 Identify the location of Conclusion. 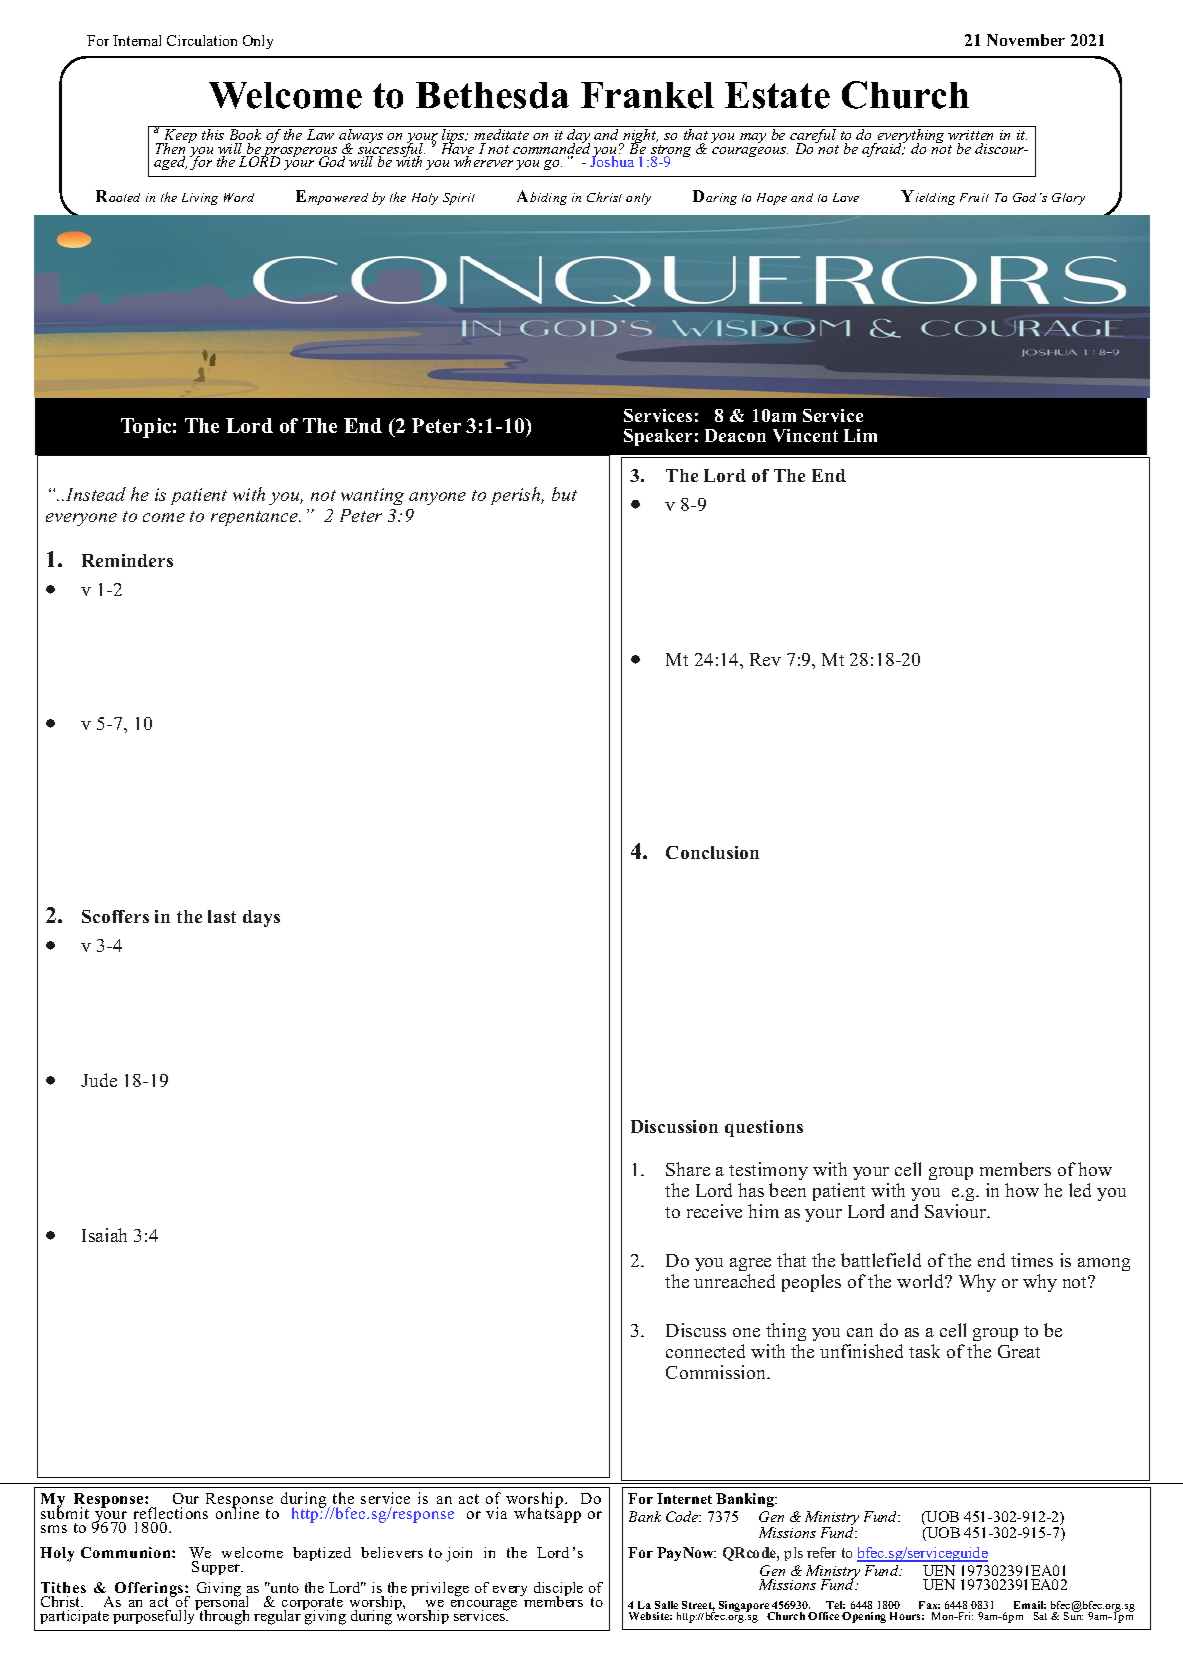
(712, 852).
